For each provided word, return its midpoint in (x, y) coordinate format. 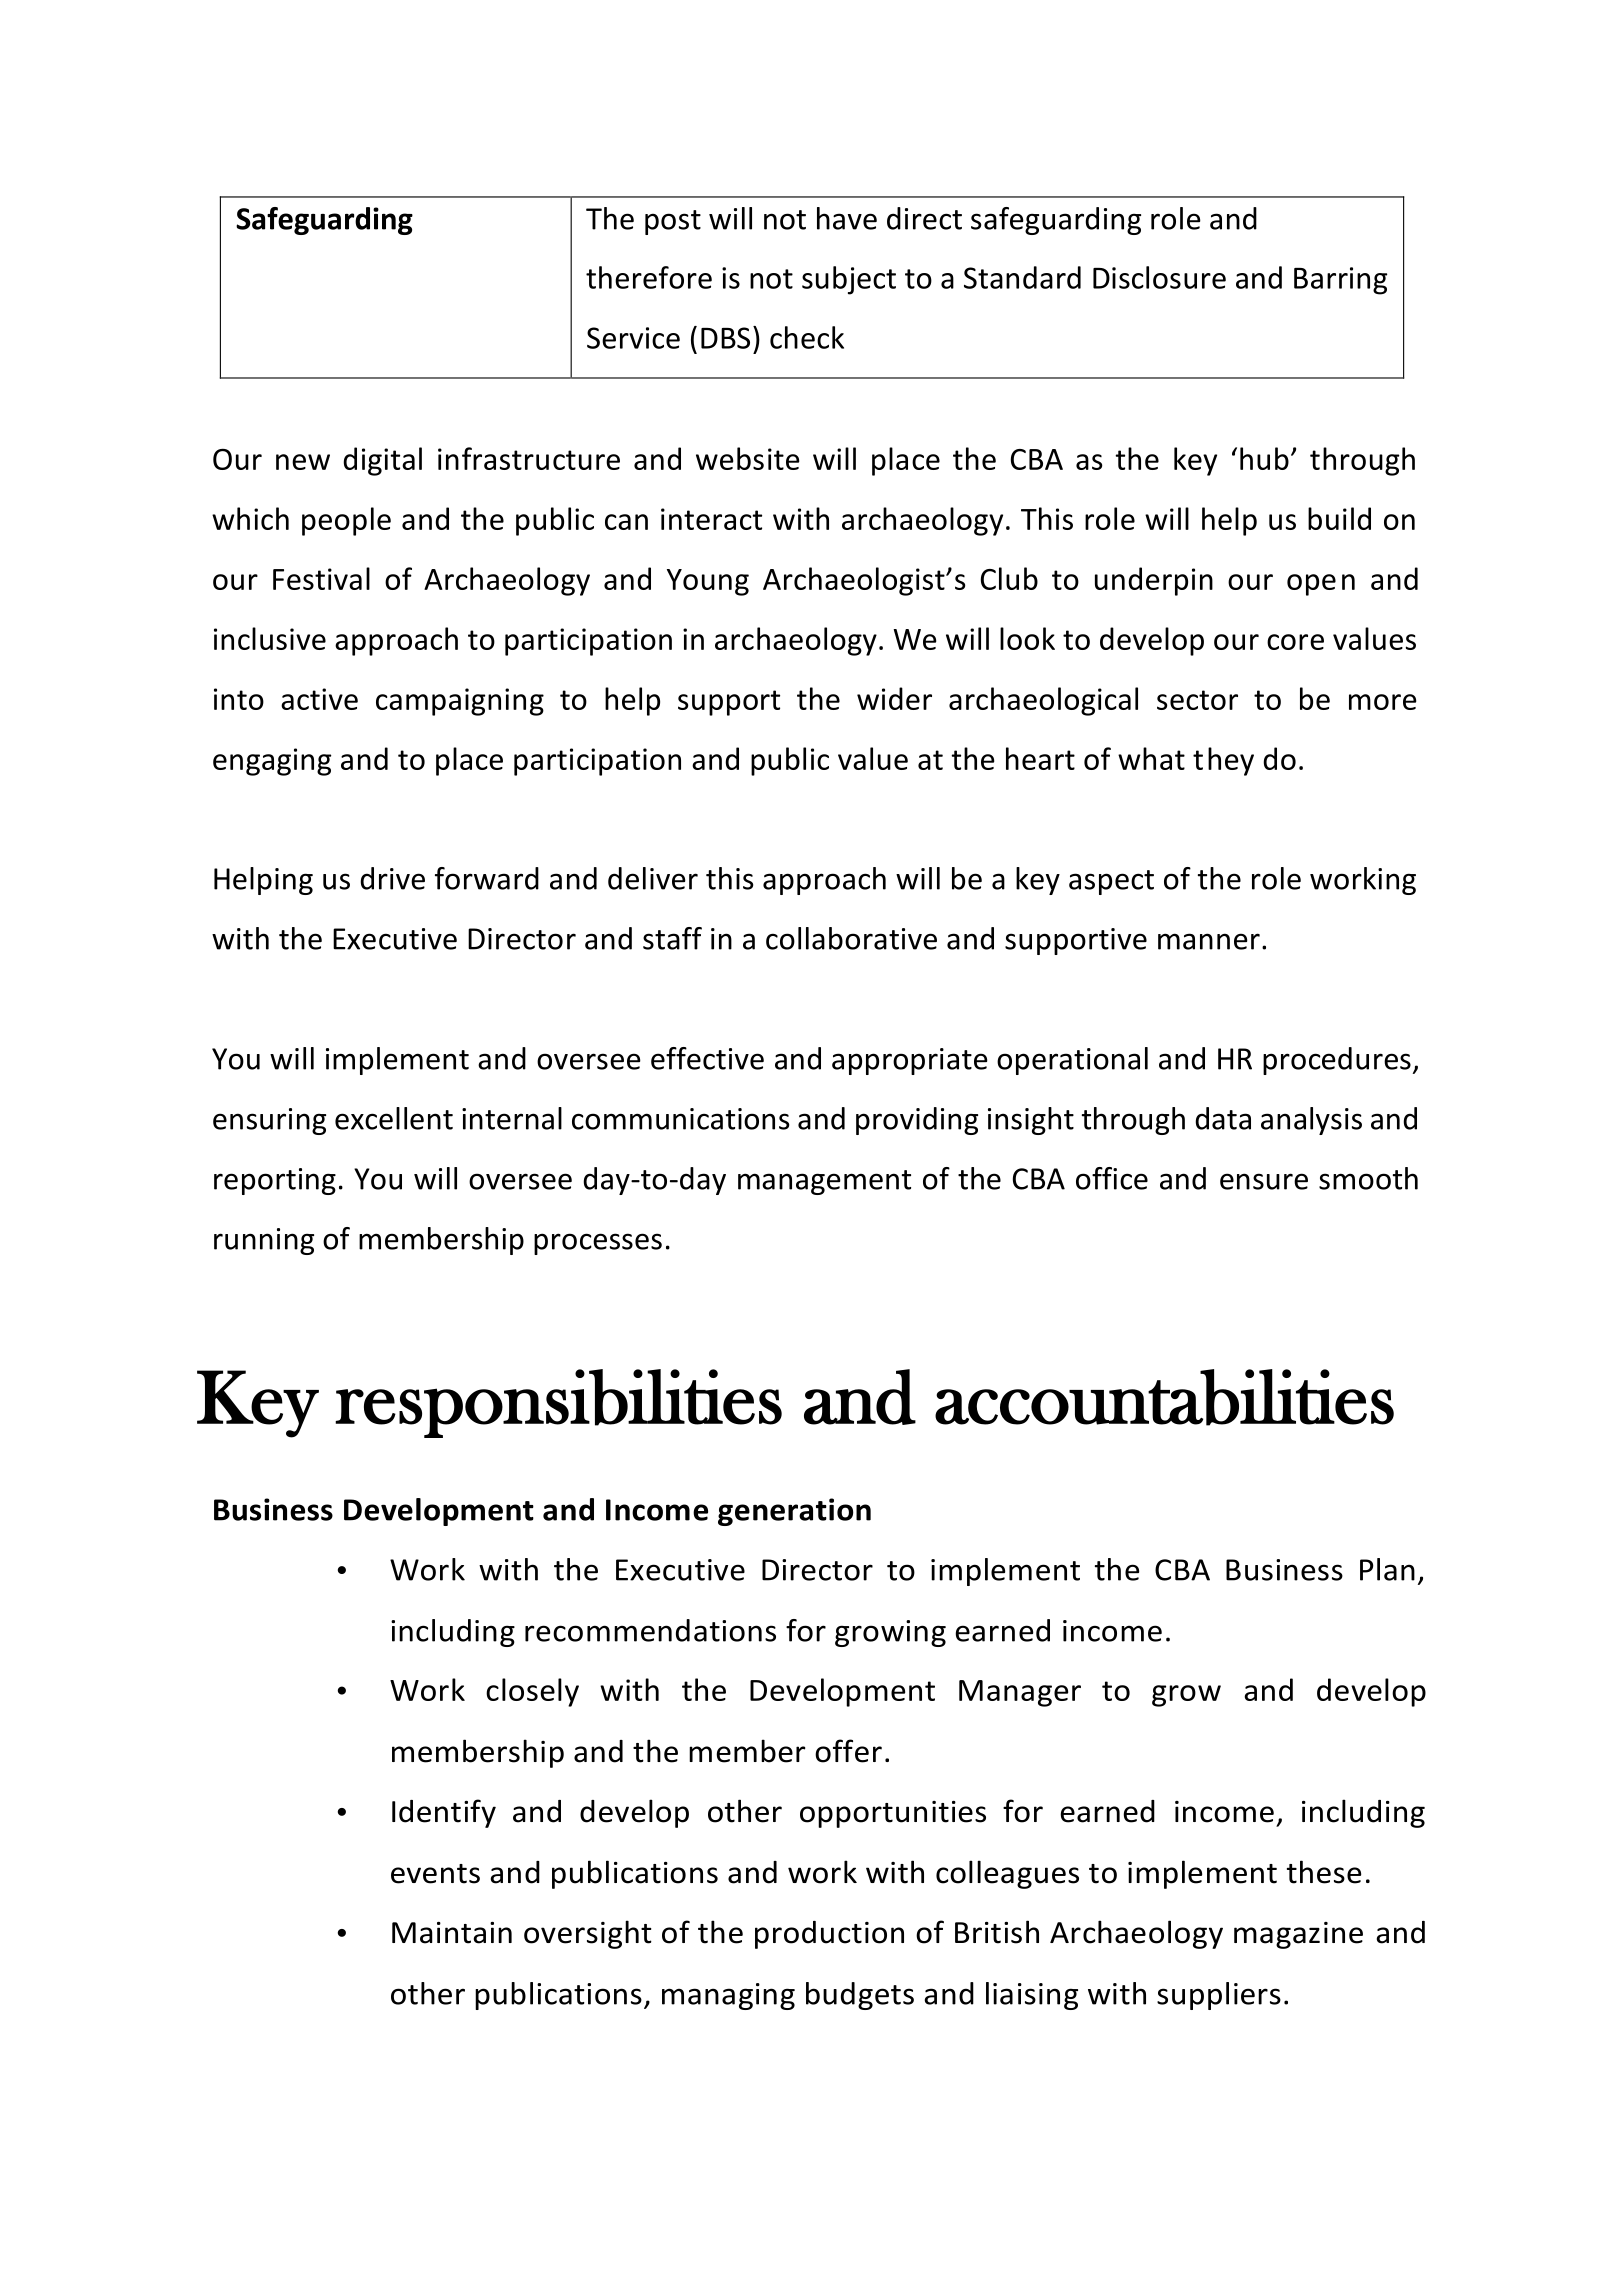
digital (382, 461)
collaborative (851, 938)
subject (849, 280)
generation (794, 1512)
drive (392, 878)
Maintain (452, 1933)
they (1223, 761)
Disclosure (1159, 277)
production (829, 1935)
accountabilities (1164, 1397)
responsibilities (558, 1403)
